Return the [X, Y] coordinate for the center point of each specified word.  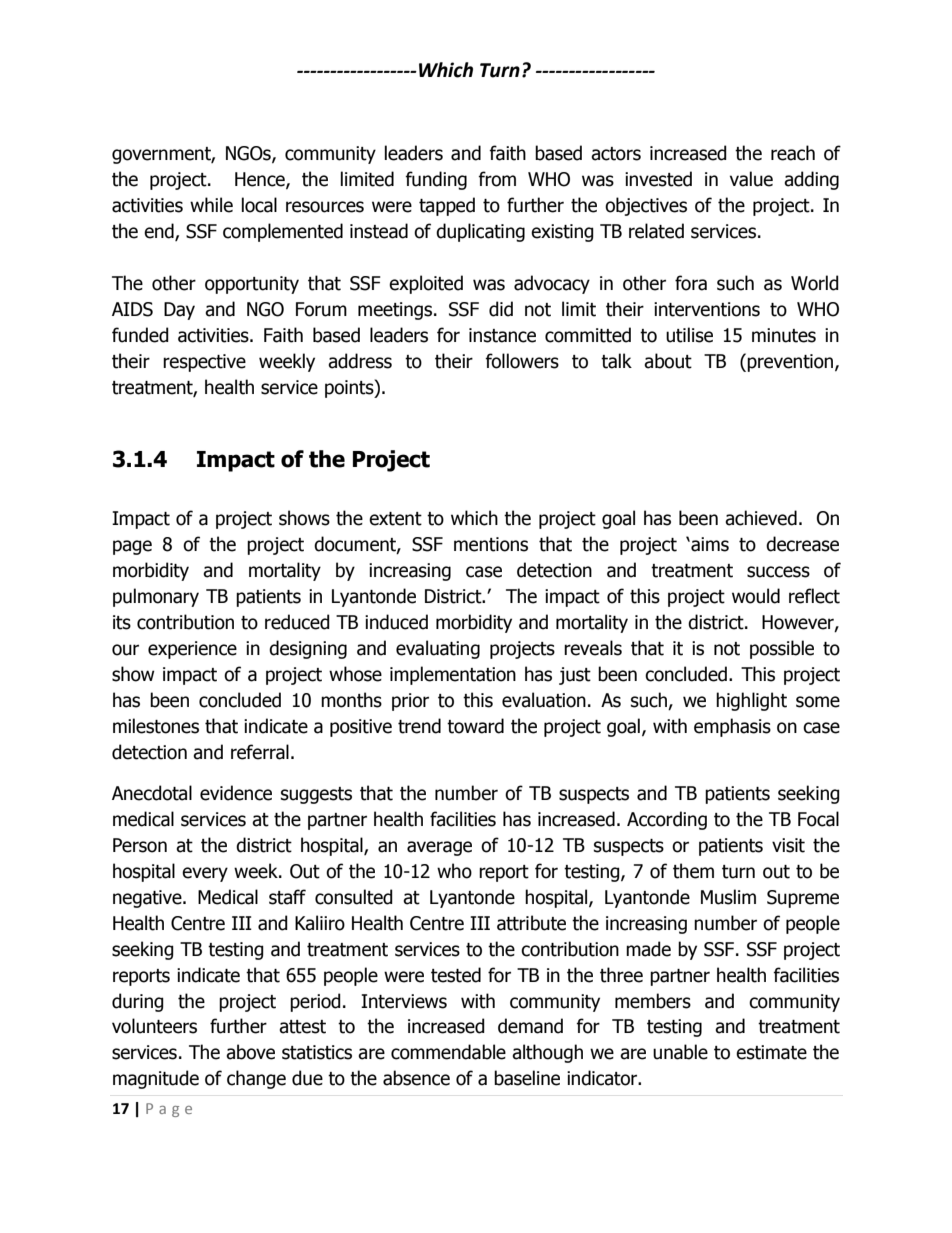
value [751, 179]
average [439, 848]
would [756, 596]
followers [522, 361]
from [497, 179]
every [205, 874]
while [211, 205]
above [250, 1052]
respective [204, 363]
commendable [448, 1052]
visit [788, 845]
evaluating [438, 649]
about [668, 361]
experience [192, 650]
